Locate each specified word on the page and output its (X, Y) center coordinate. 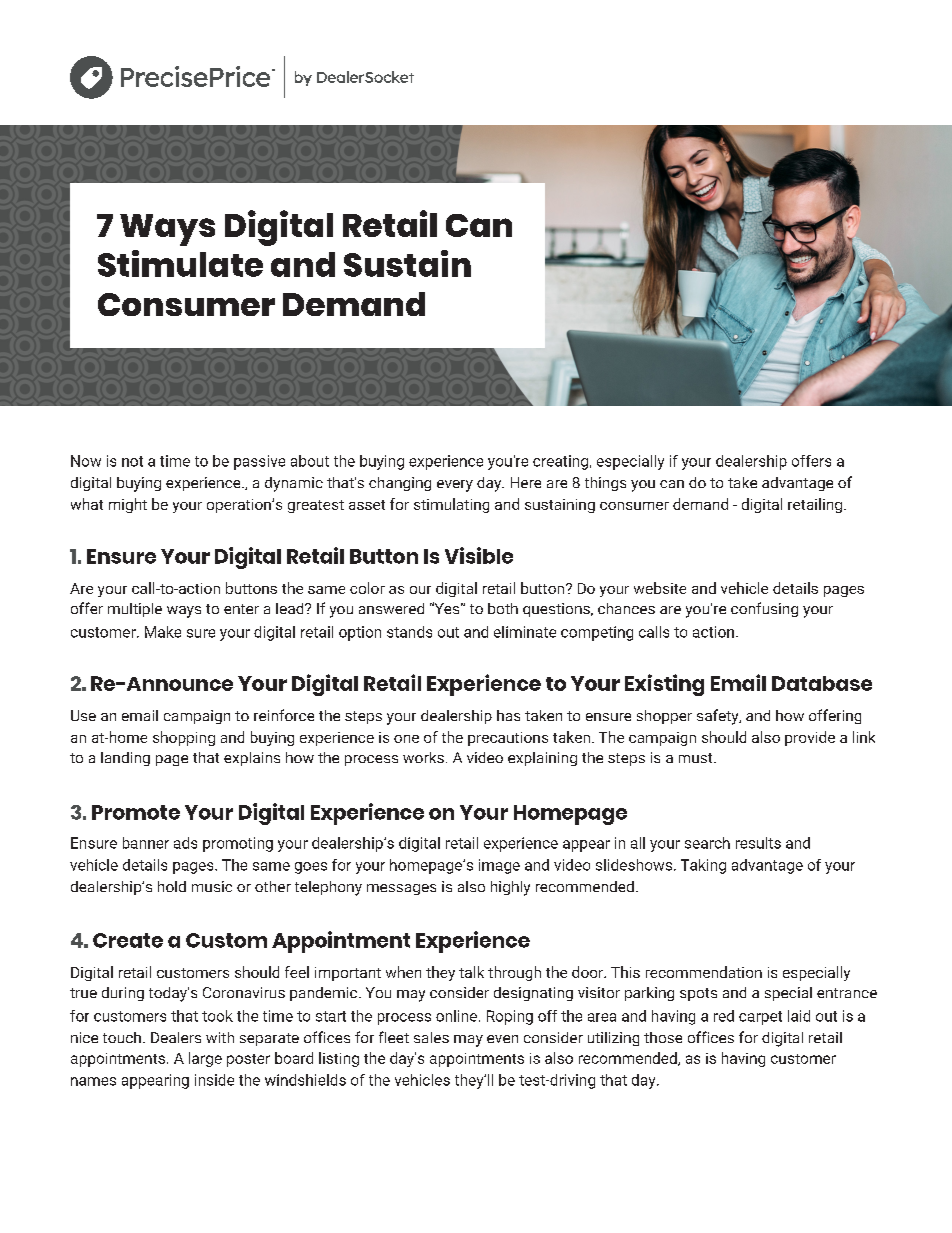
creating (560, 462)
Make (163, 632)
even (502, 1039)
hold (172, 886)
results (758, 843)
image (499, 866)
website (660, 588)
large (205, 1059)
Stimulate (180, 263)
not (132, 461)
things (605, 484)
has (508, 715)
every (455, 486)
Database (822, 683)
